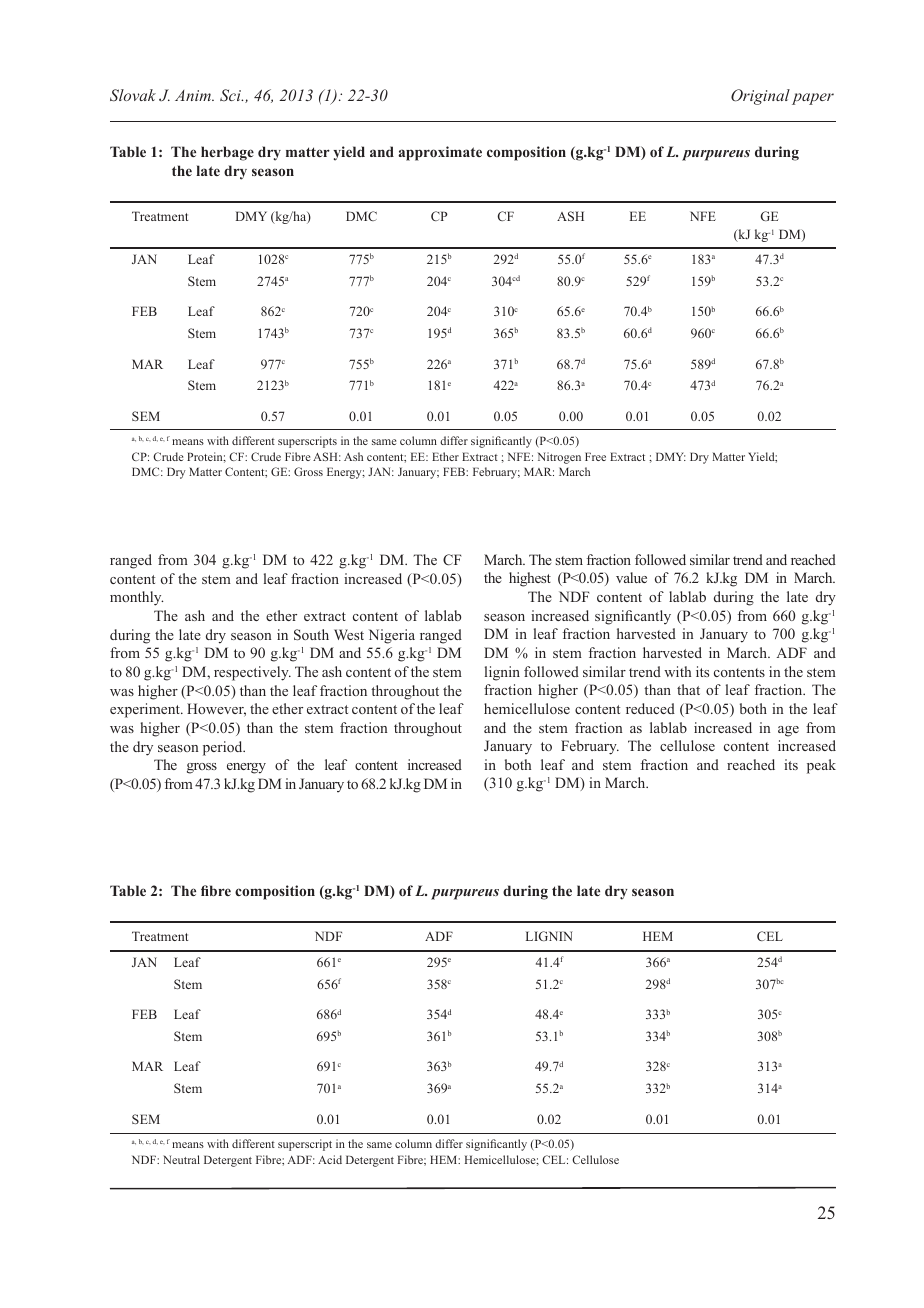 This image has width=924, height=1308. What do you see at coordinates (227, 153) in the image?
I see `herbage` at bounding box center [227, 153].
